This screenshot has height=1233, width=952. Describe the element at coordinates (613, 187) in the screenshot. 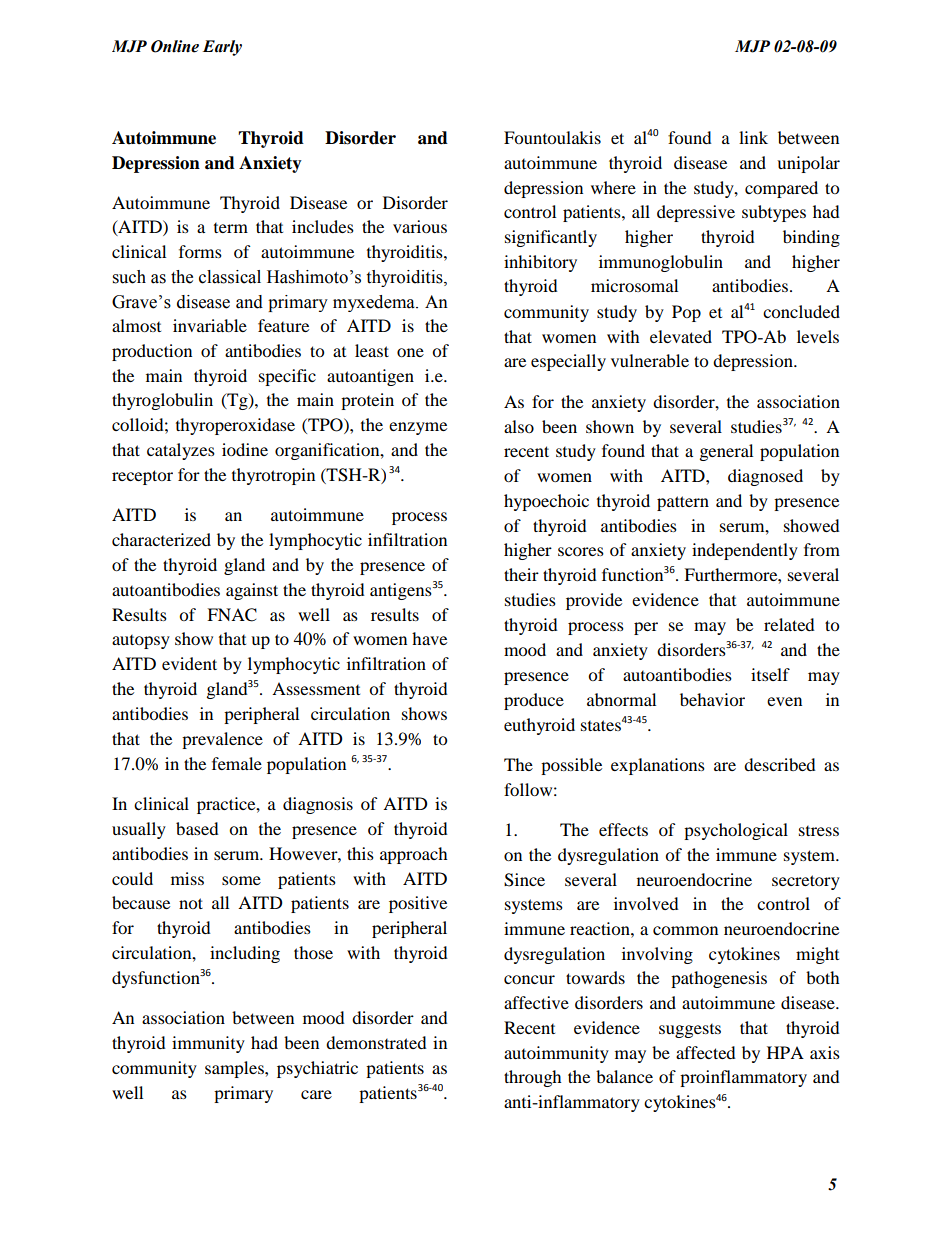

I see `where` at that location.
